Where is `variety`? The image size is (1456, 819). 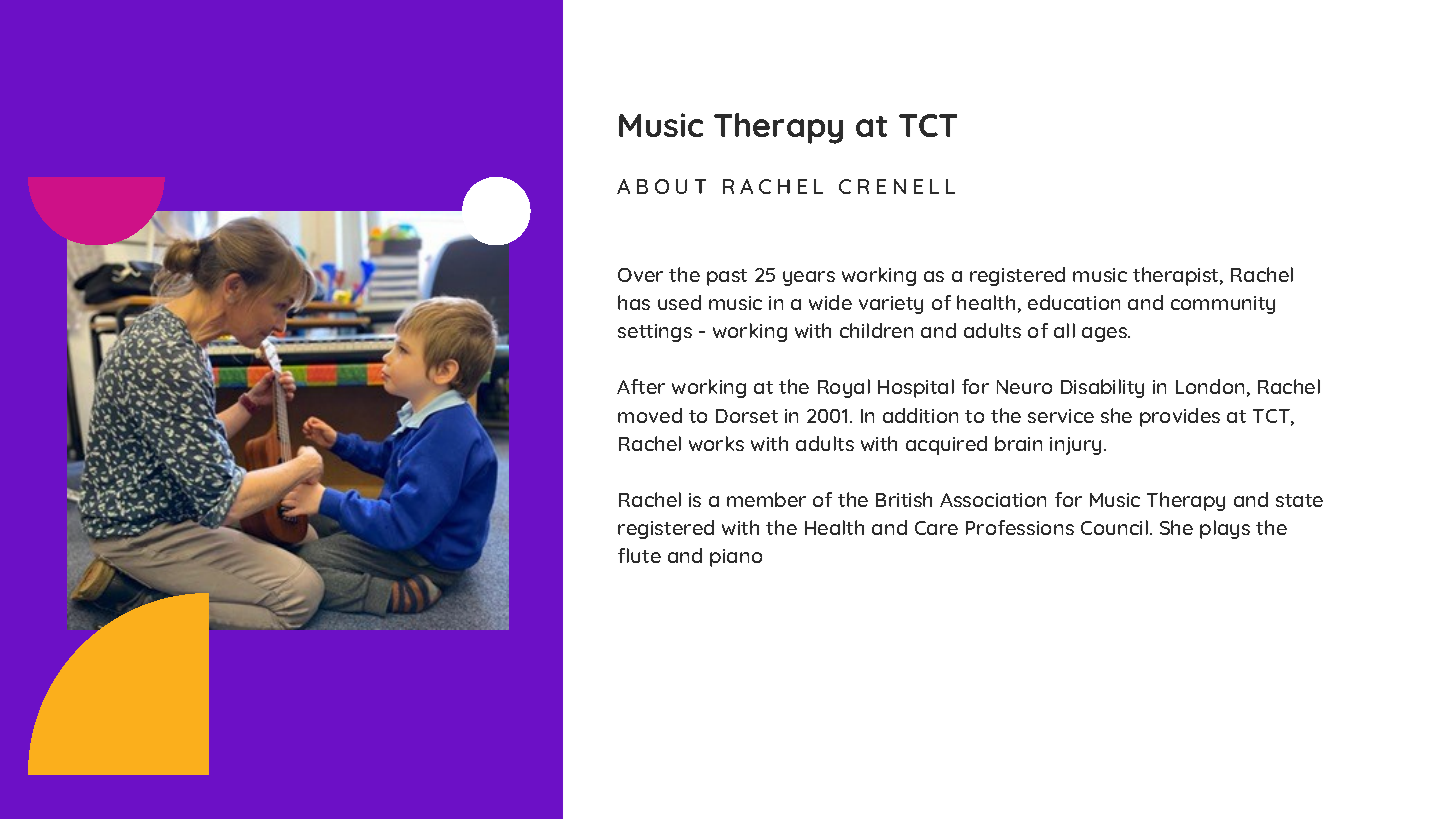
variety is located at coordinates (891, 305).
